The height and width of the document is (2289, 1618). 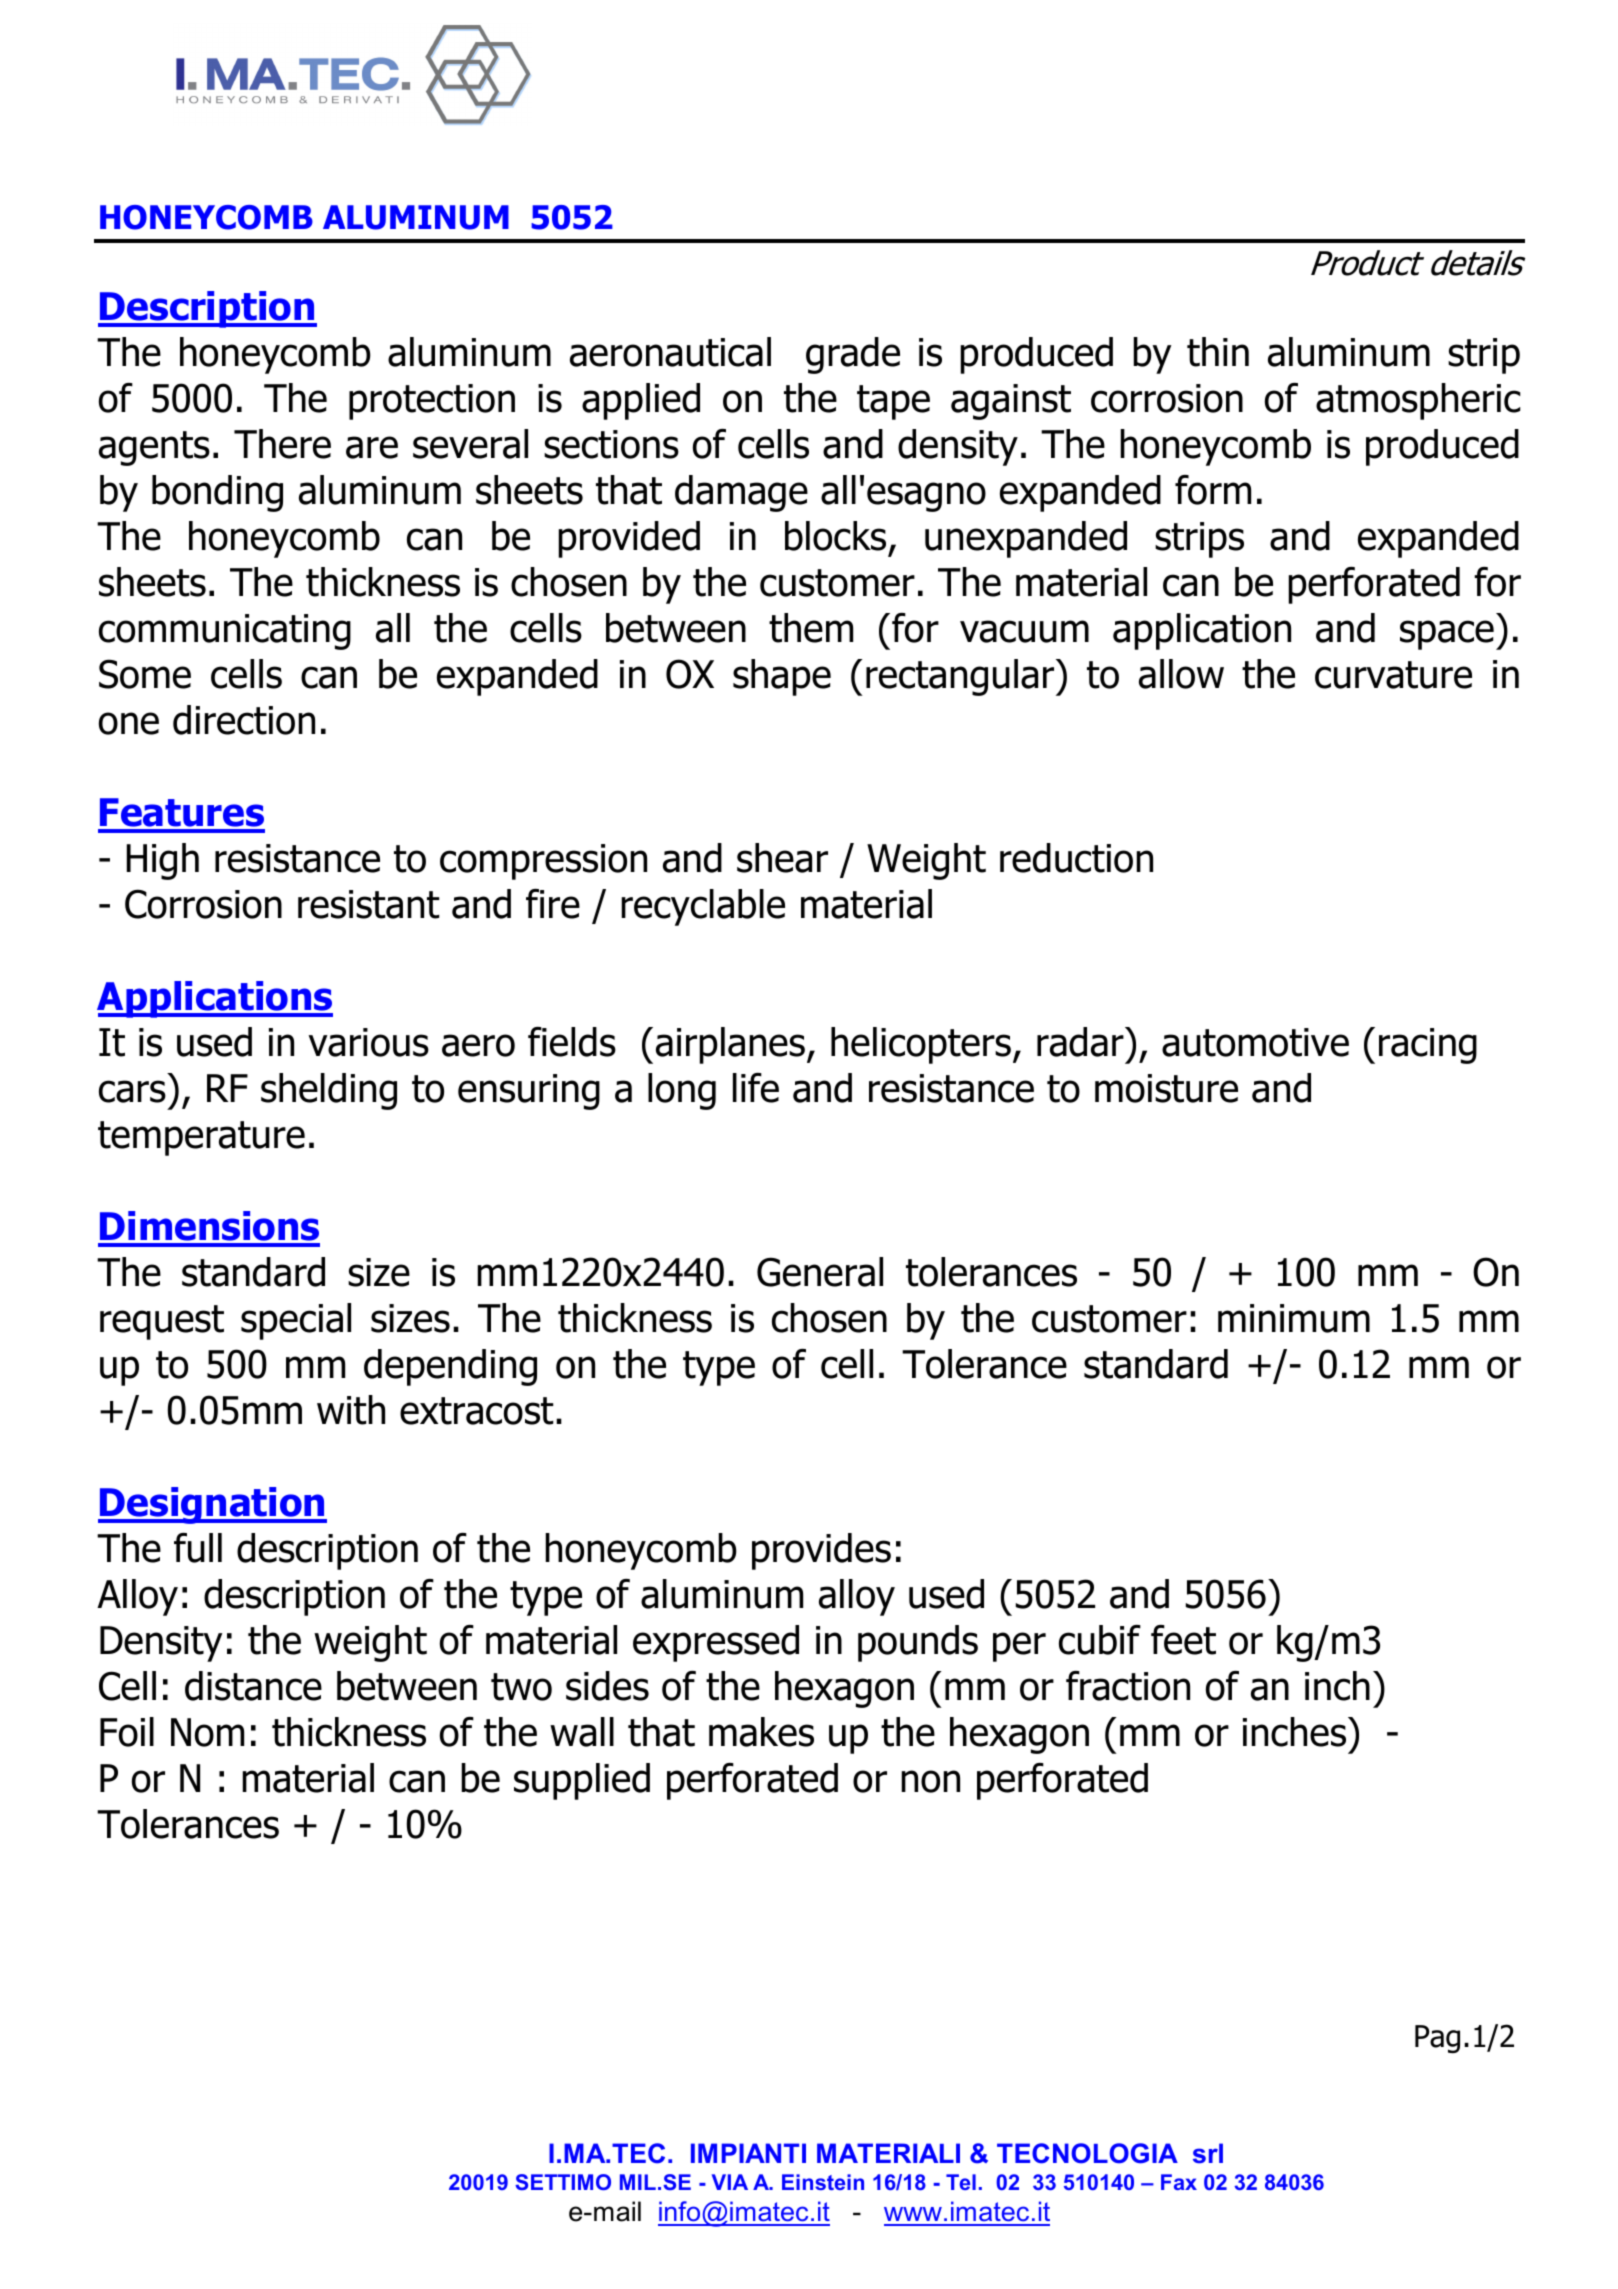 What do you see at coordinates (282, 444) in the document?
I see `There` at bounding box center [282, 444].
